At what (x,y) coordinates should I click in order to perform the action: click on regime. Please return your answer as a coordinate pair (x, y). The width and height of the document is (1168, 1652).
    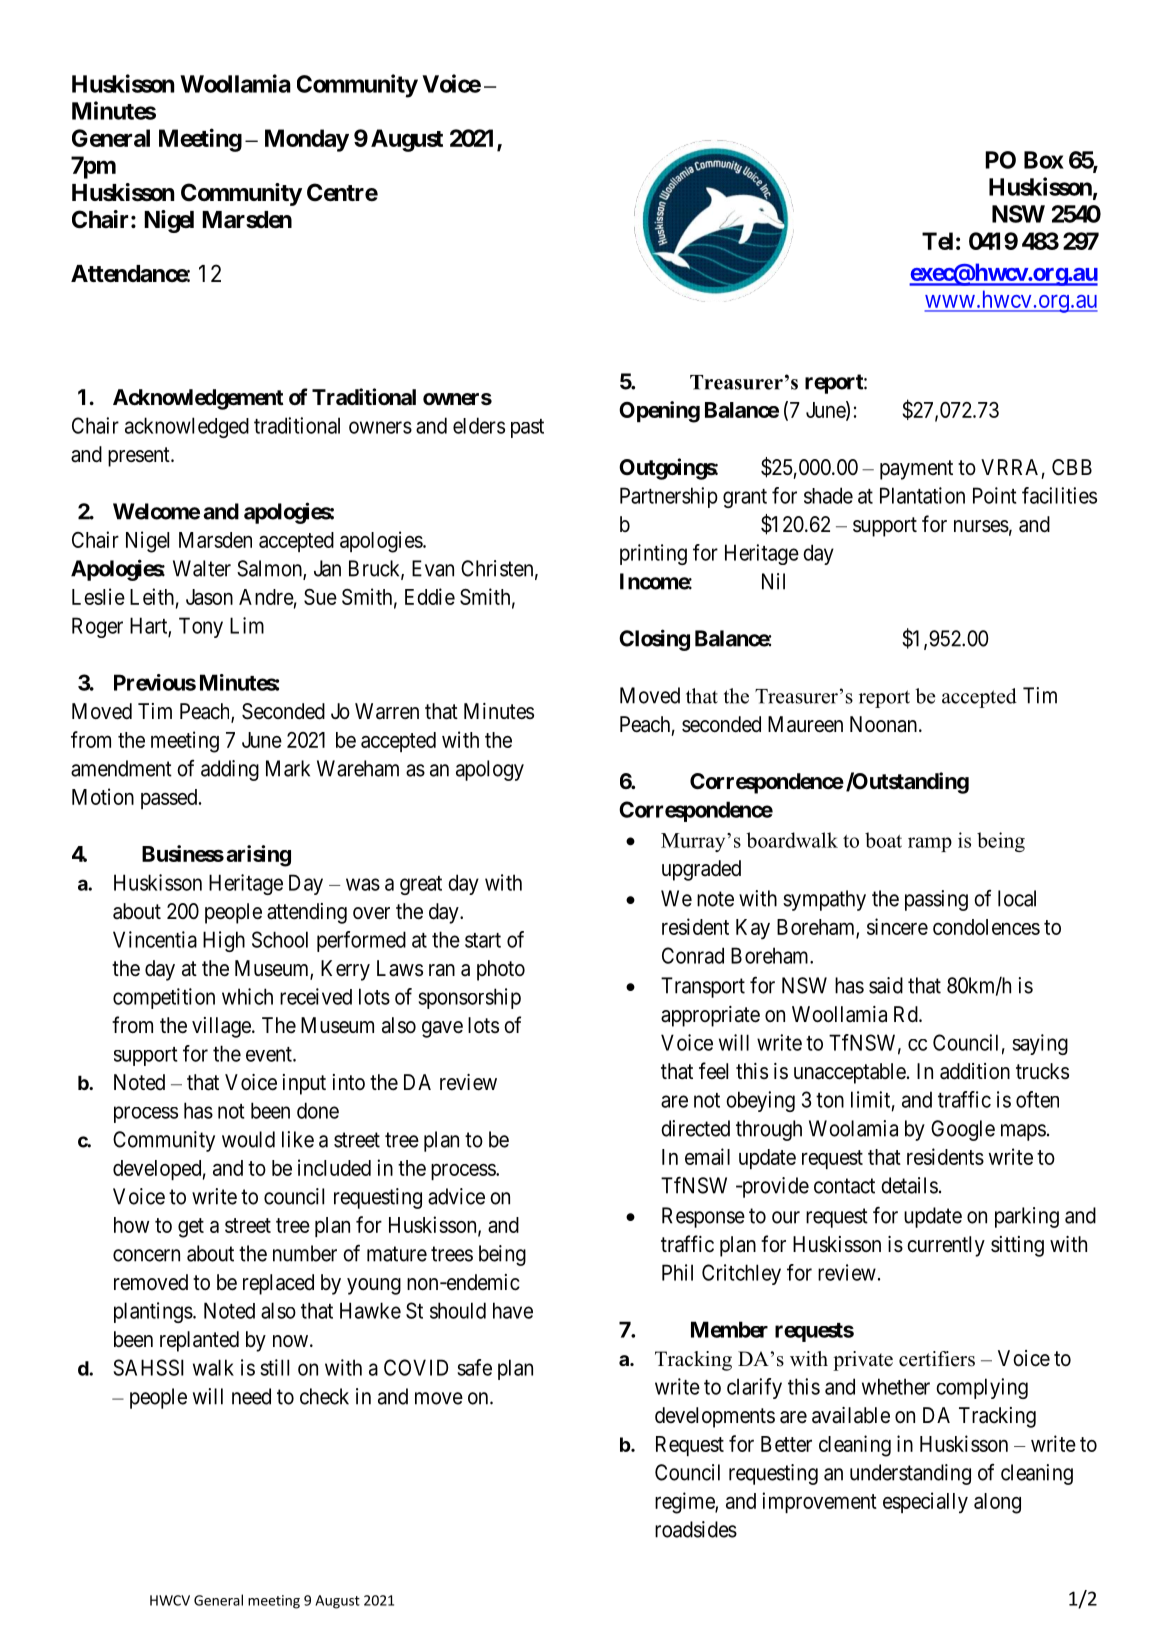
    Looking at the image, I should click on (685, 1503).
